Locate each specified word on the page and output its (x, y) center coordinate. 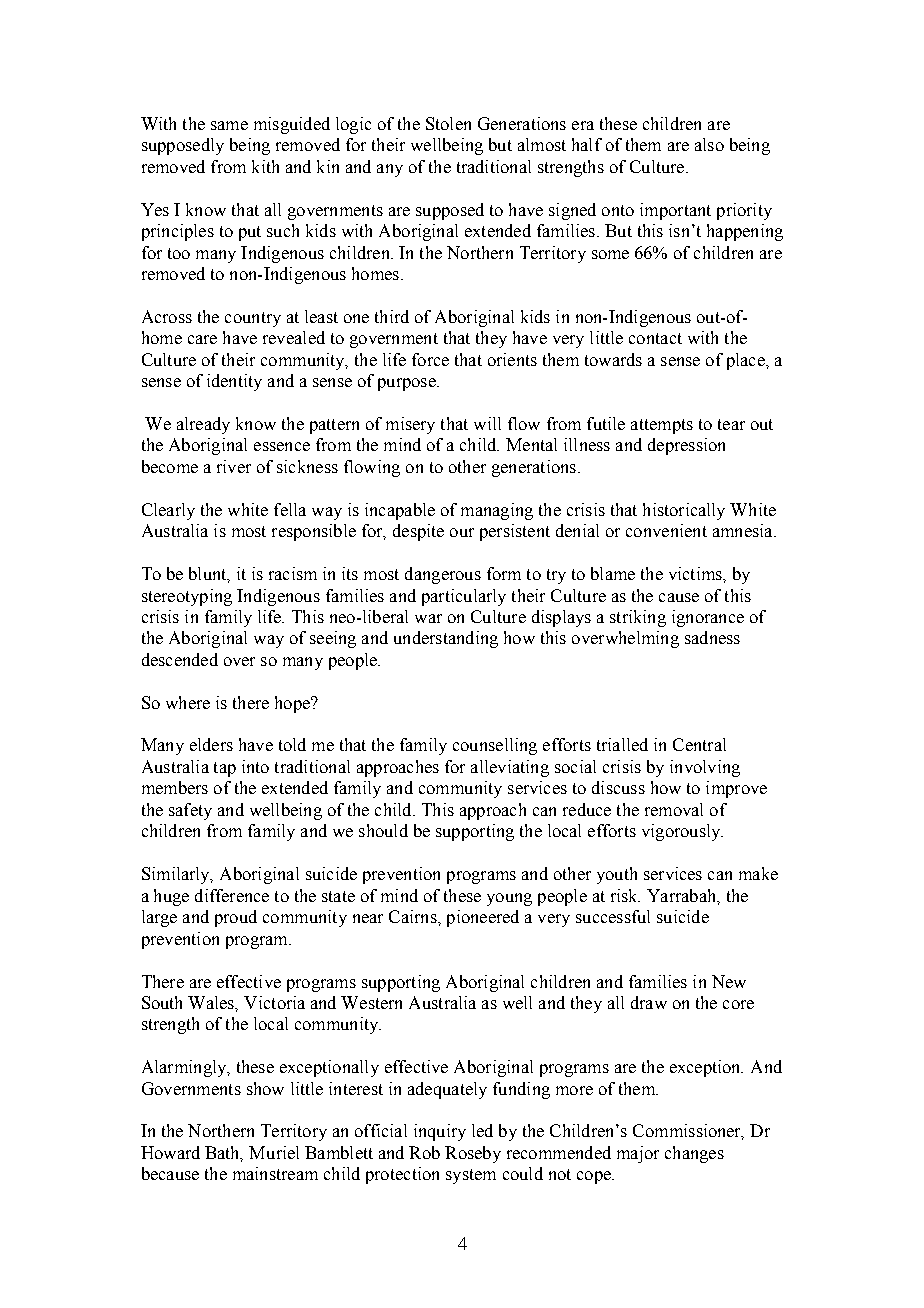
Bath (224, 1154)
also (709, 144)
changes (694, 1154)
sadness (712, 637)
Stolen (448, 123)
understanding (446, 639)
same (229, 125)
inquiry (440, 1132)
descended (180, 659)
